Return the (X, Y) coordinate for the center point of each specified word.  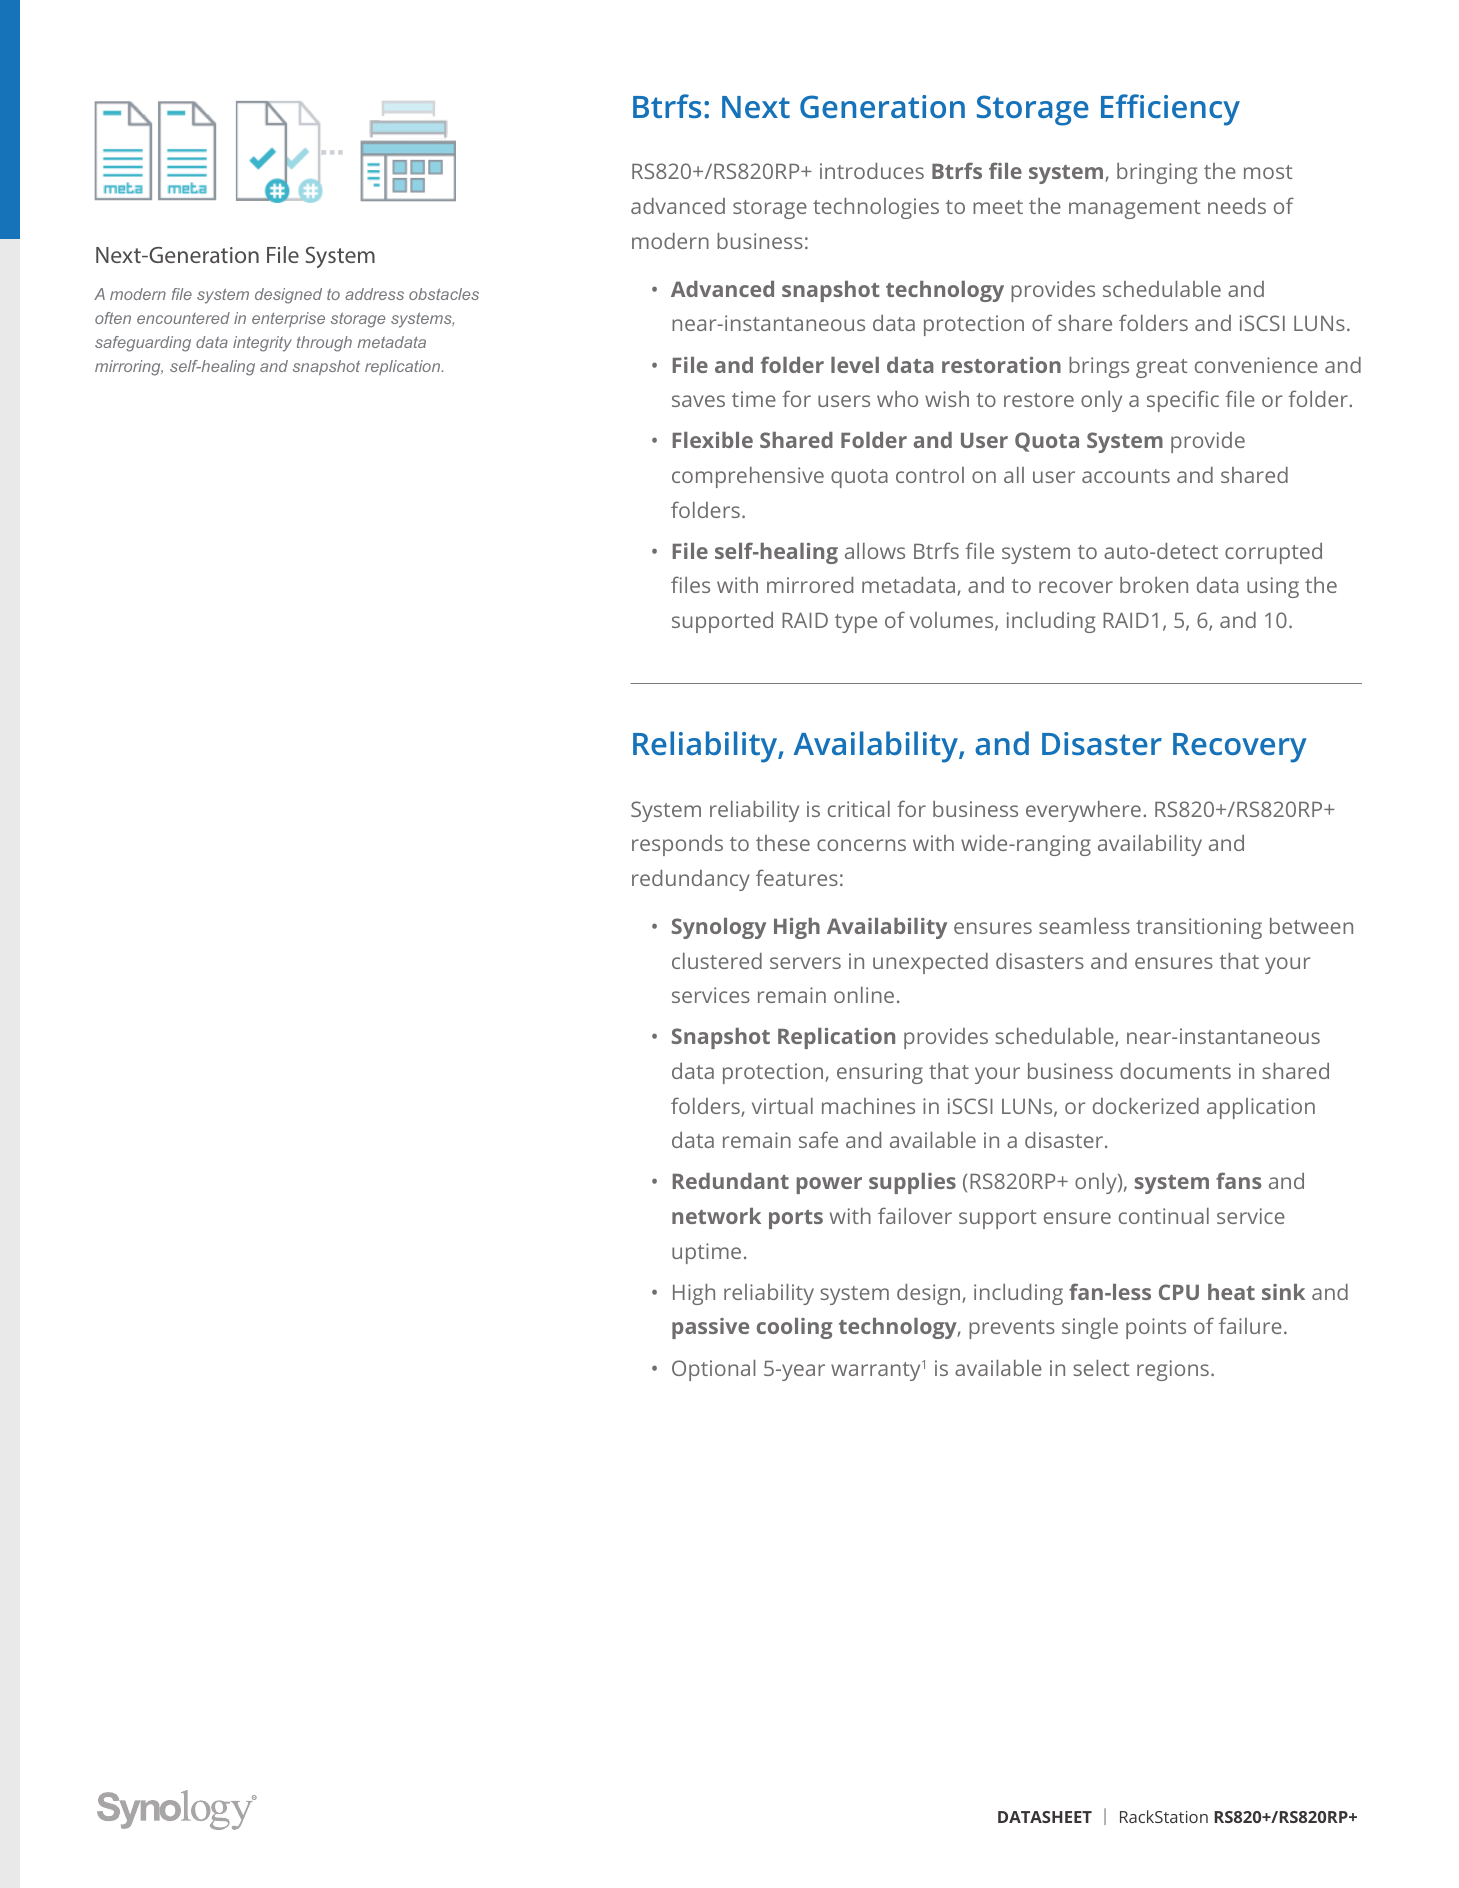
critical (859, 809)
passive (710, 1328)
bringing (1157, 173)
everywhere (1083, 811)
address (374, 294)
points (1156, 1328)
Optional (713, 1370)
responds (677, 845)
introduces (872, 171)
